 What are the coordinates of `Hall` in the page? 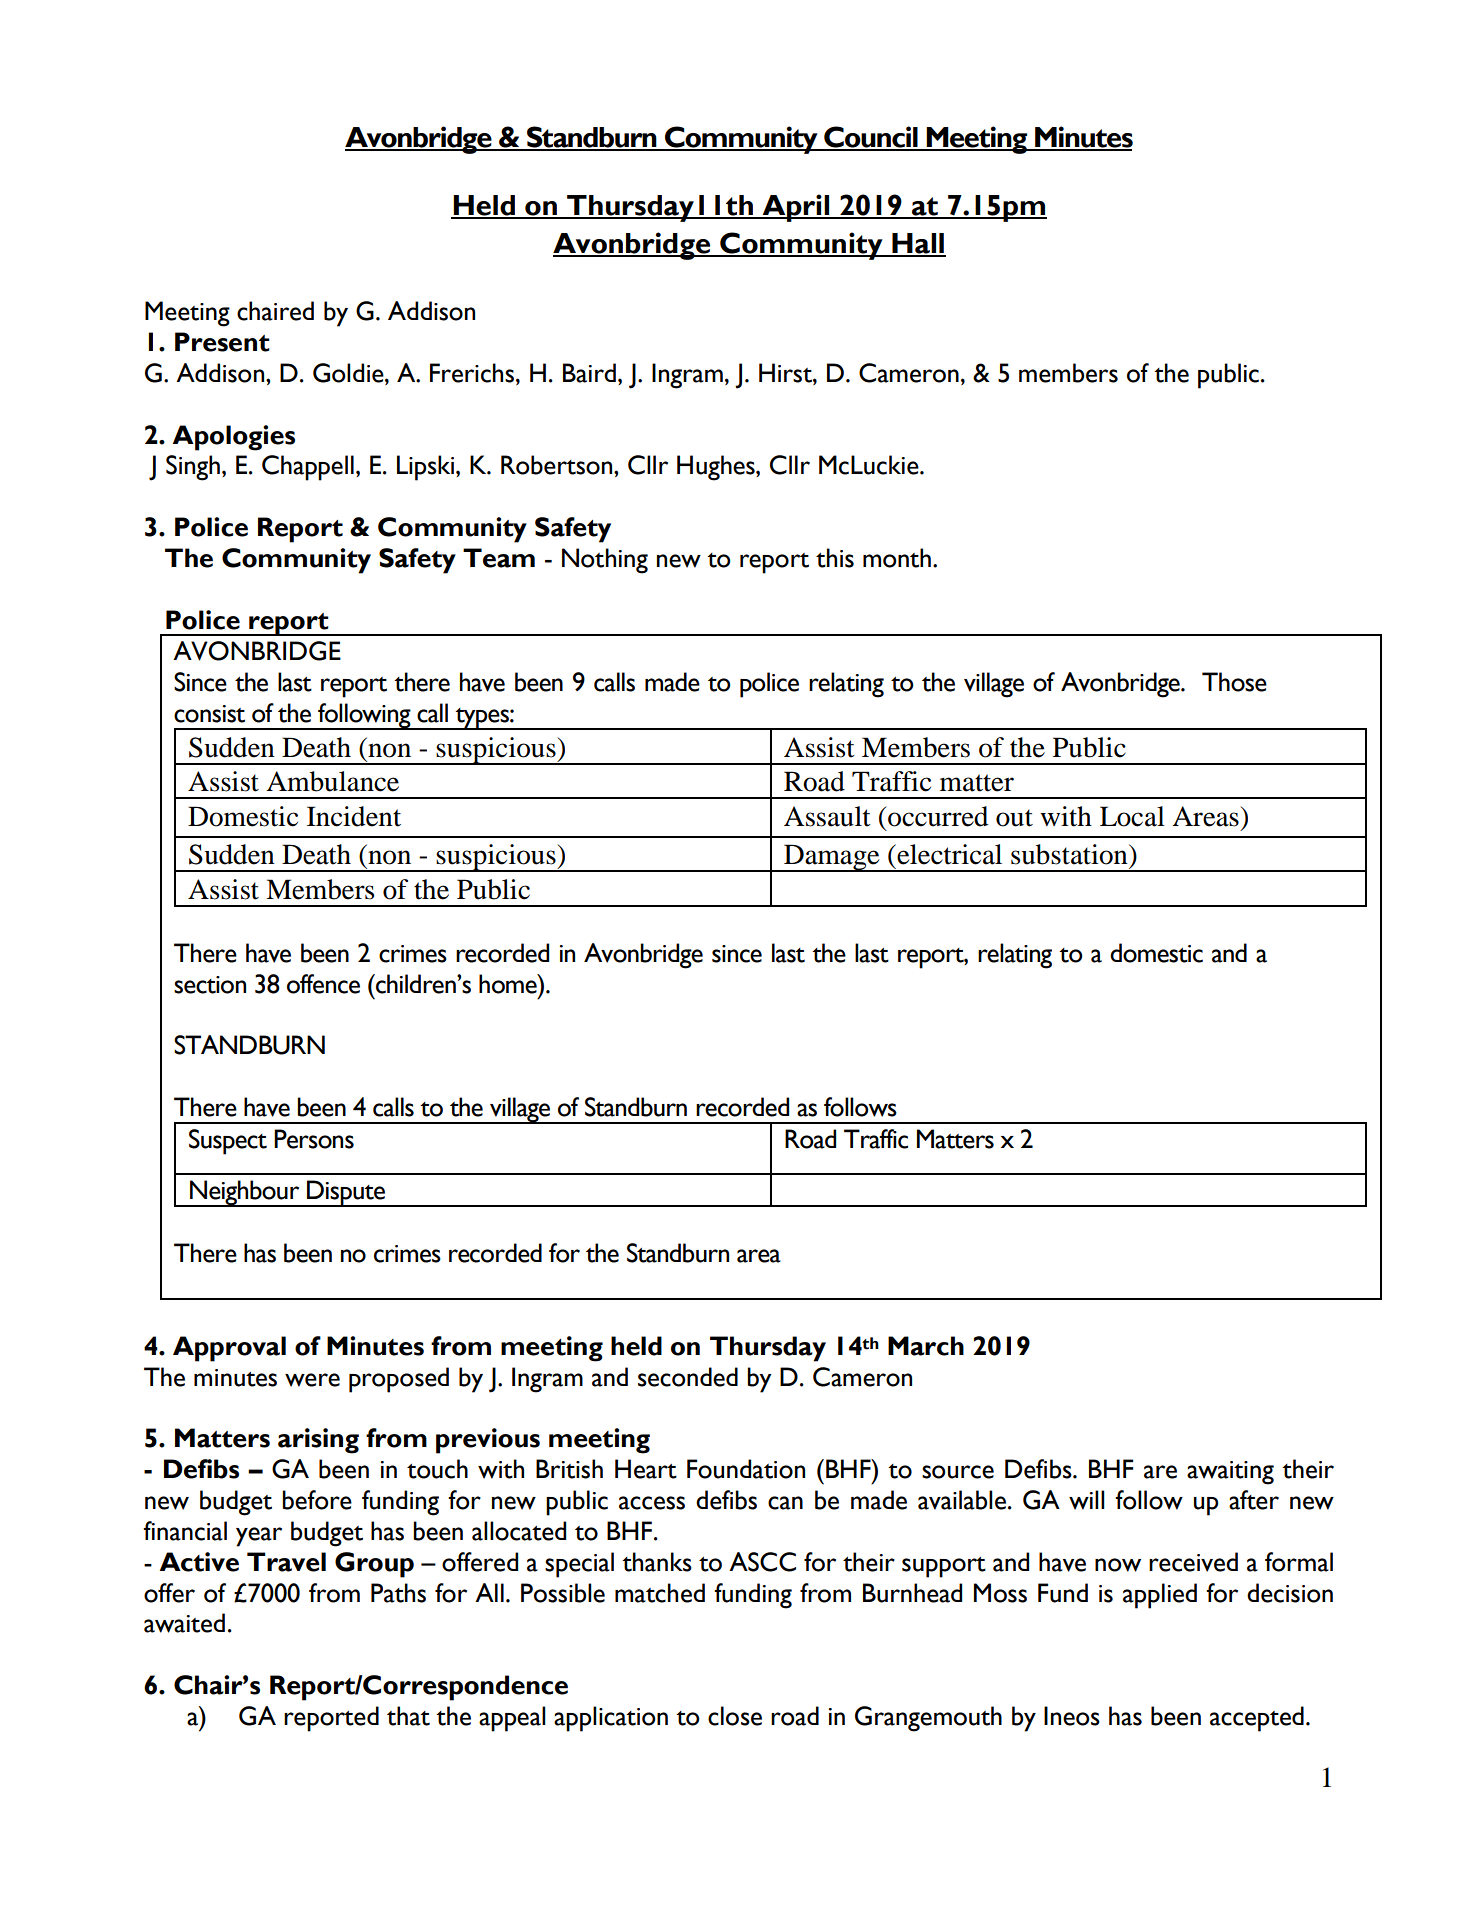 It's located at (918, 244).
